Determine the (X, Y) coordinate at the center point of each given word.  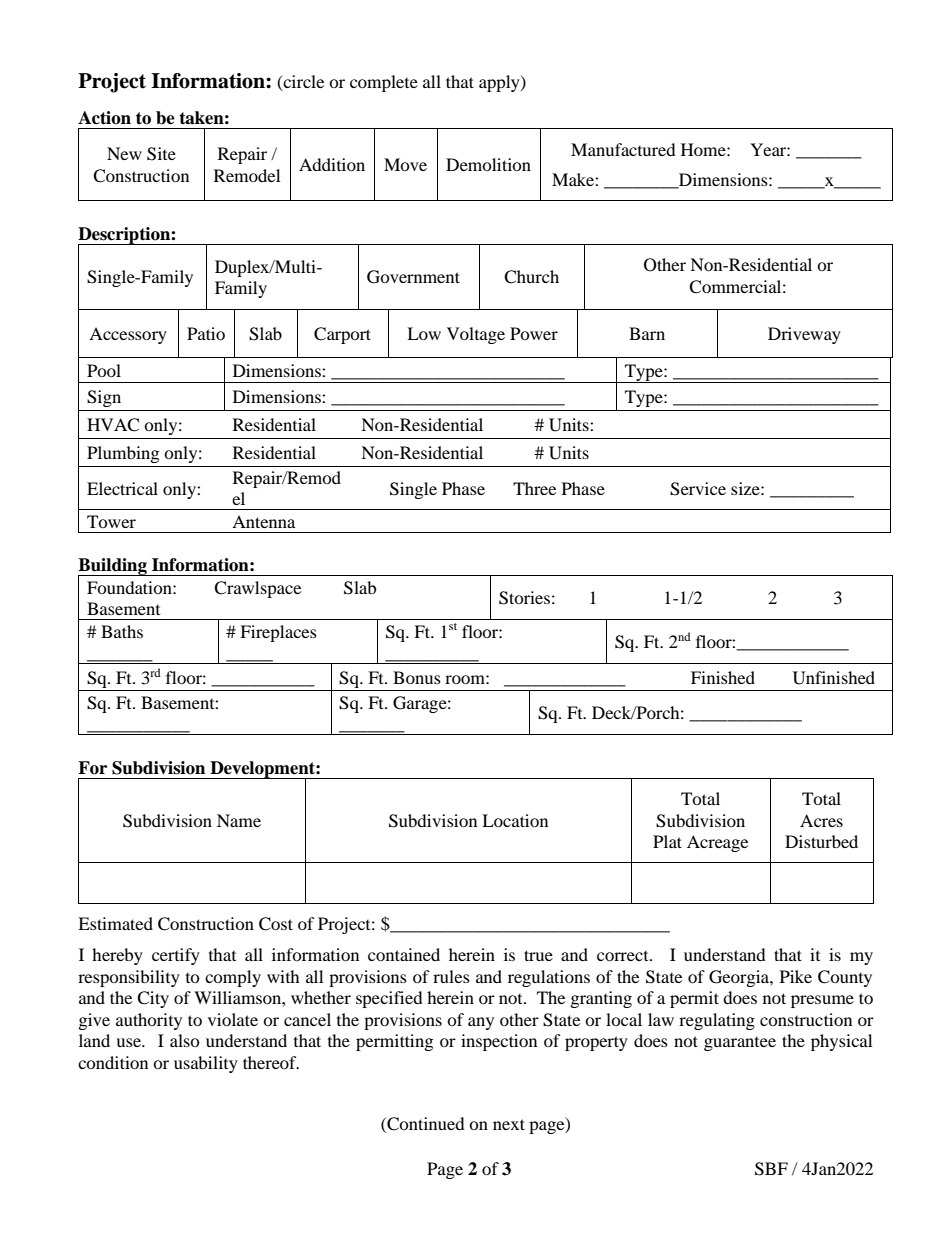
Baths (122, 631)
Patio (206, 333)
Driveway (804, 335)
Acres (821, 820)
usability (206, 1064)
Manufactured (623, 149)
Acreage (717, 843)
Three (534, 488)
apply (500, 83)
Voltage (476, 335)
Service (698, 489)
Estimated (115, 923)
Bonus (417, 677)
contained (404, 954)
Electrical (122, 488)
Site (161, 154)
